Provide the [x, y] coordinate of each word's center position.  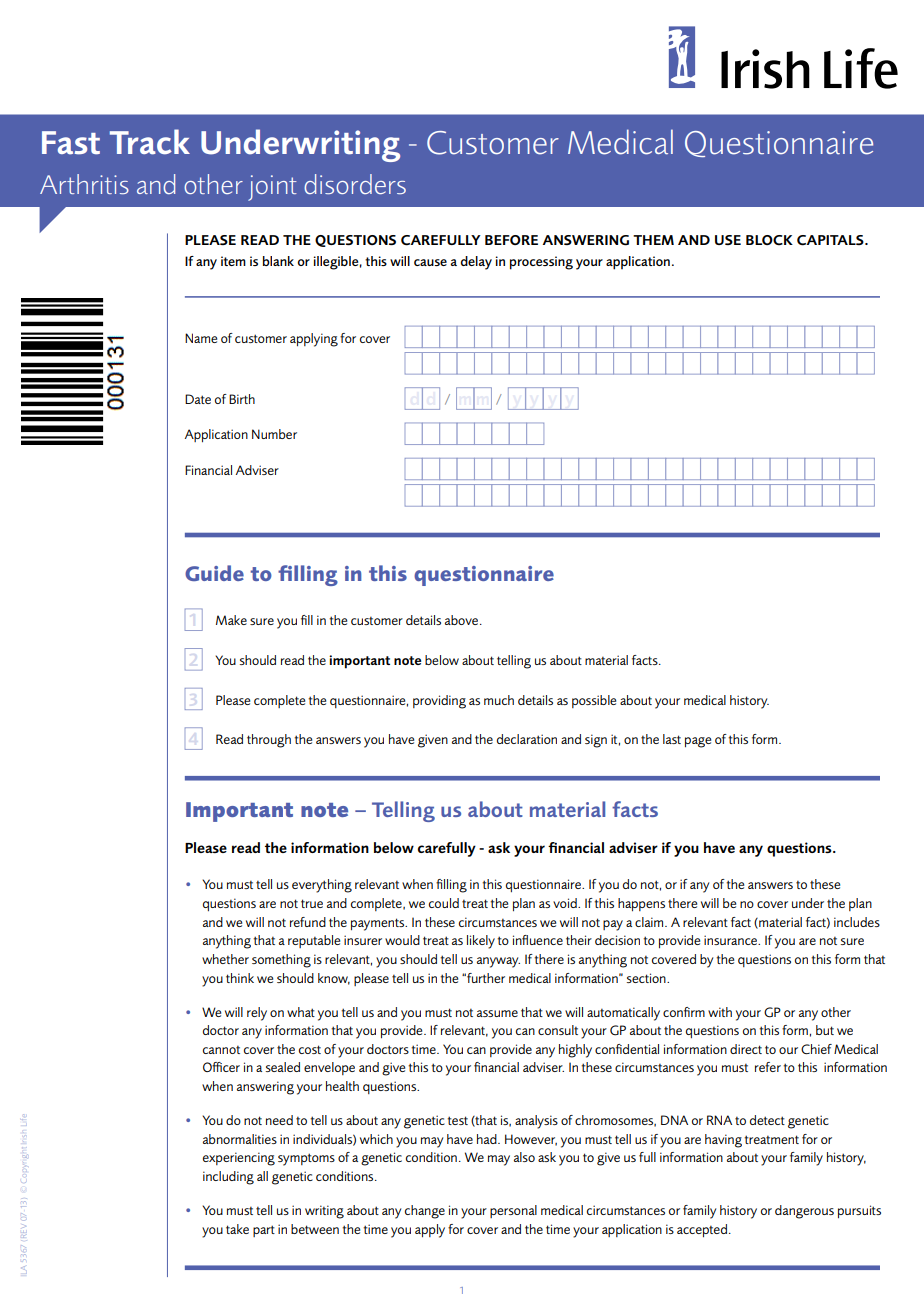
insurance [732, 940]
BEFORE [511, 240]
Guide [214, 573]
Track [150, 142]
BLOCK [769, 240]
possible [594, 701]
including [228, 1178]
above [463, 620]
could [444, 903]
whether [225, 959]
